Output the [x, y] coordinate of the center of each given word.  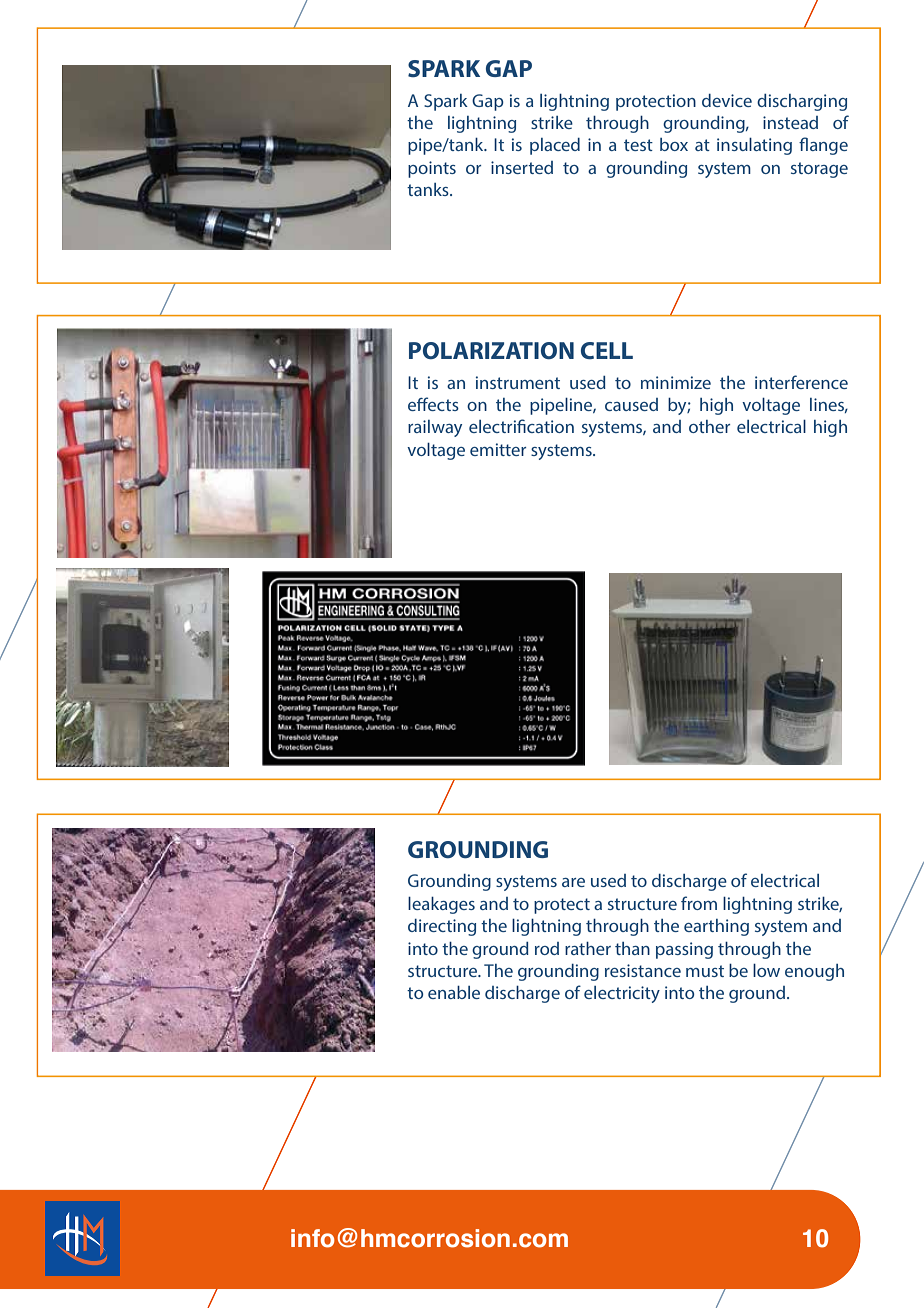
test [638, 145]
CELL [607, 350]
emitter [498, 449]
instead [790, 122]
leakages [441, 905]
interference [801, 382]
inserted [522, 167]
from [699, 903]
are [573, 882]
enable [454, 992]
